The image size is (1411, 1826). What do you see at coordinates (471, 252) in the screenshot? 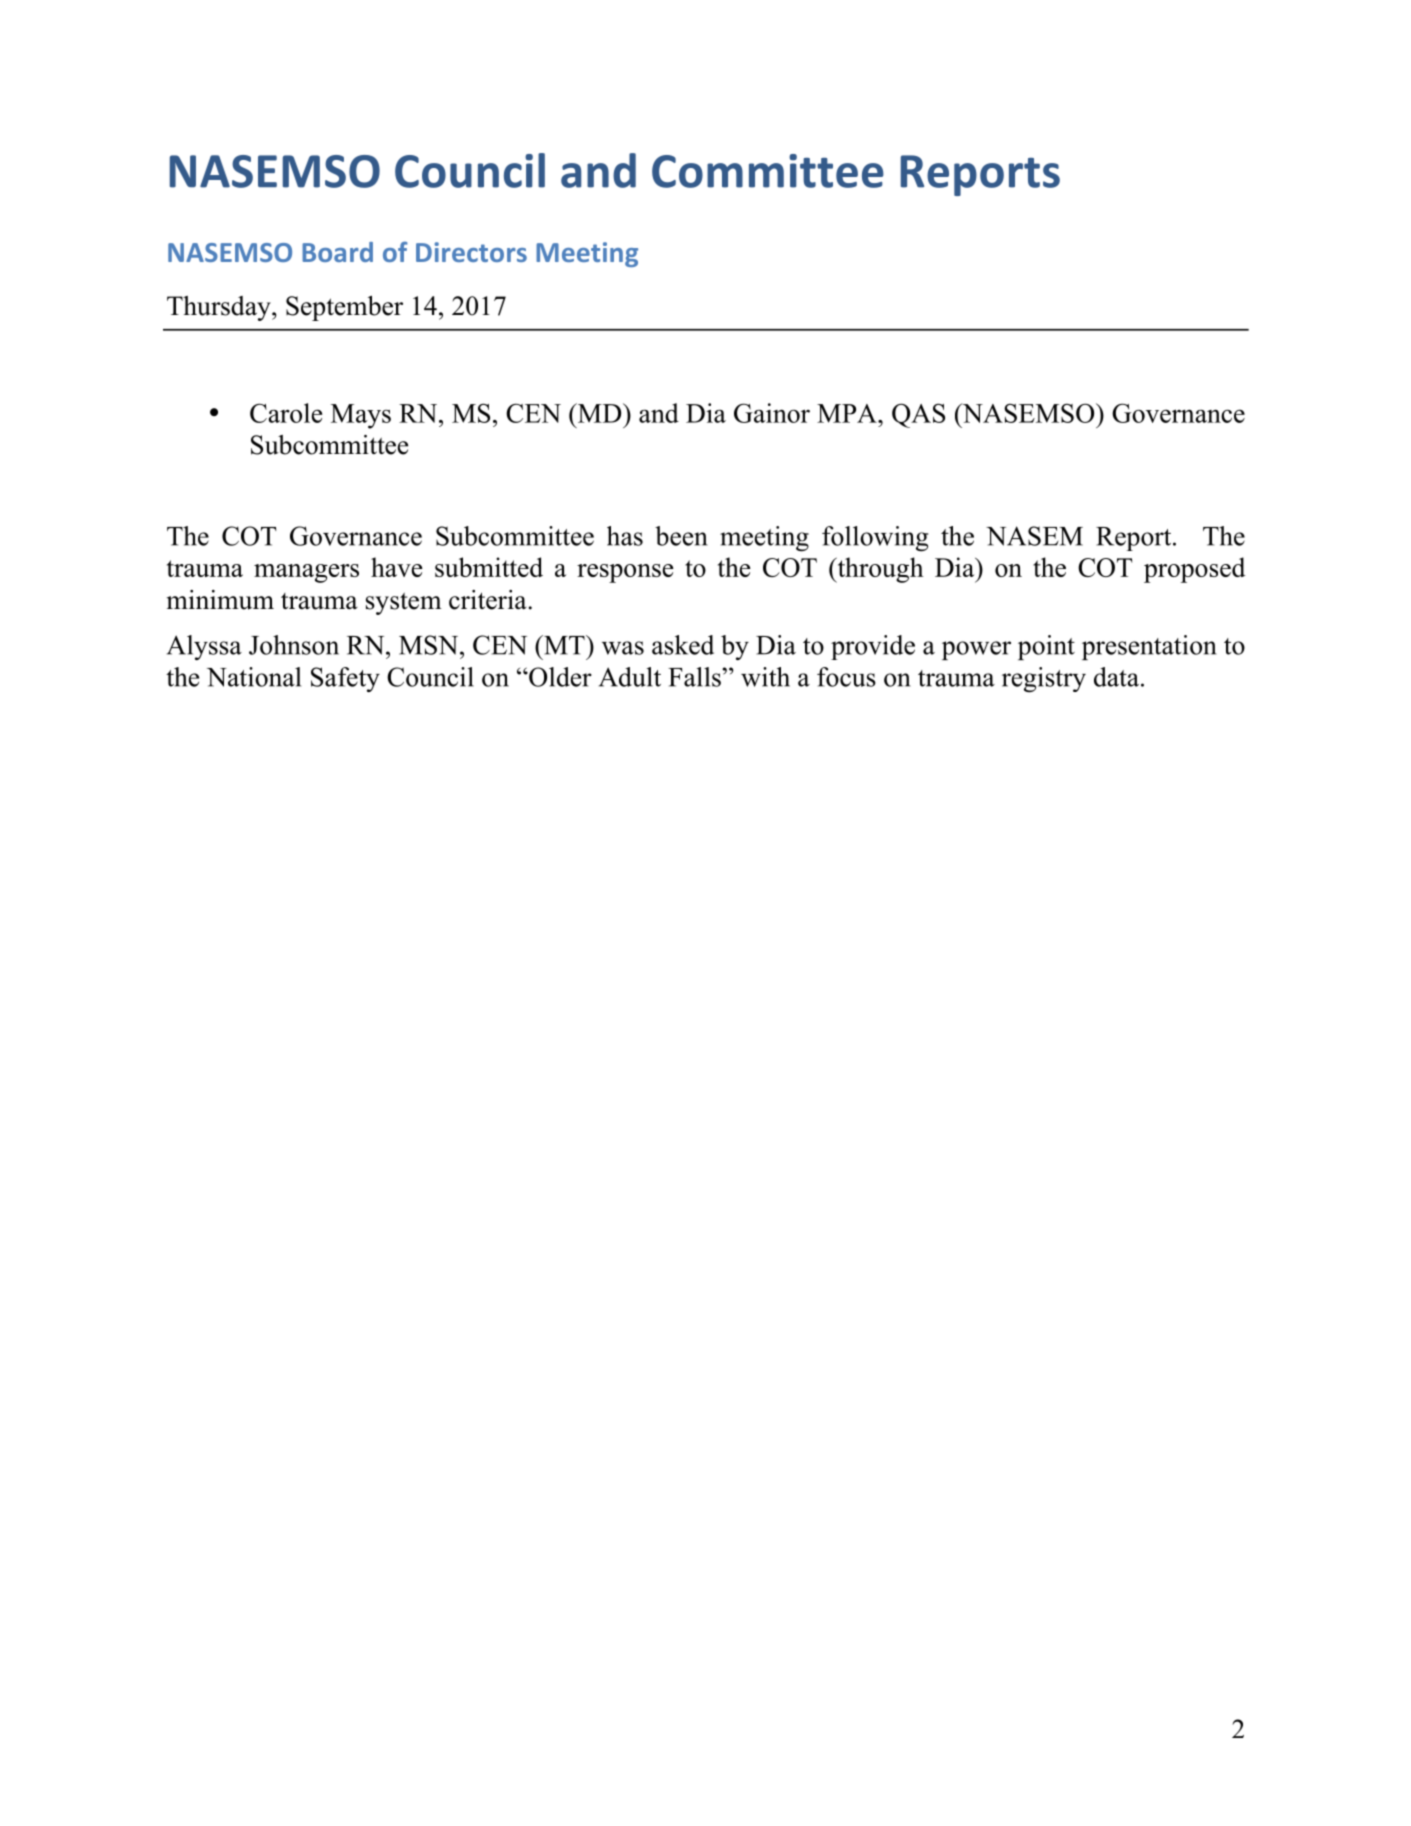
I see `Directors` at bounding box center [471, 252].
